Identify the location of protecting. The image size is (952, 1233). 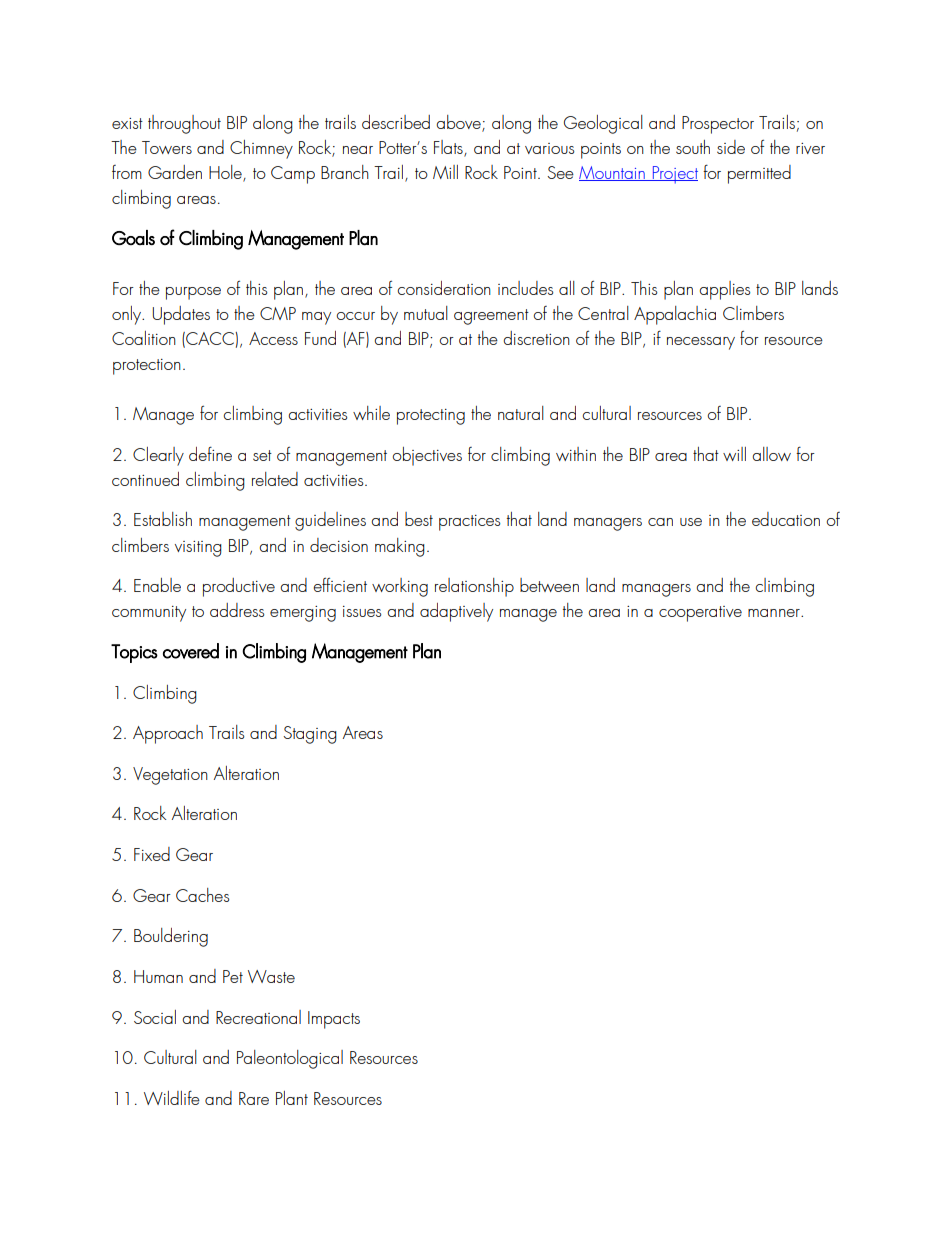
(431, 417).
